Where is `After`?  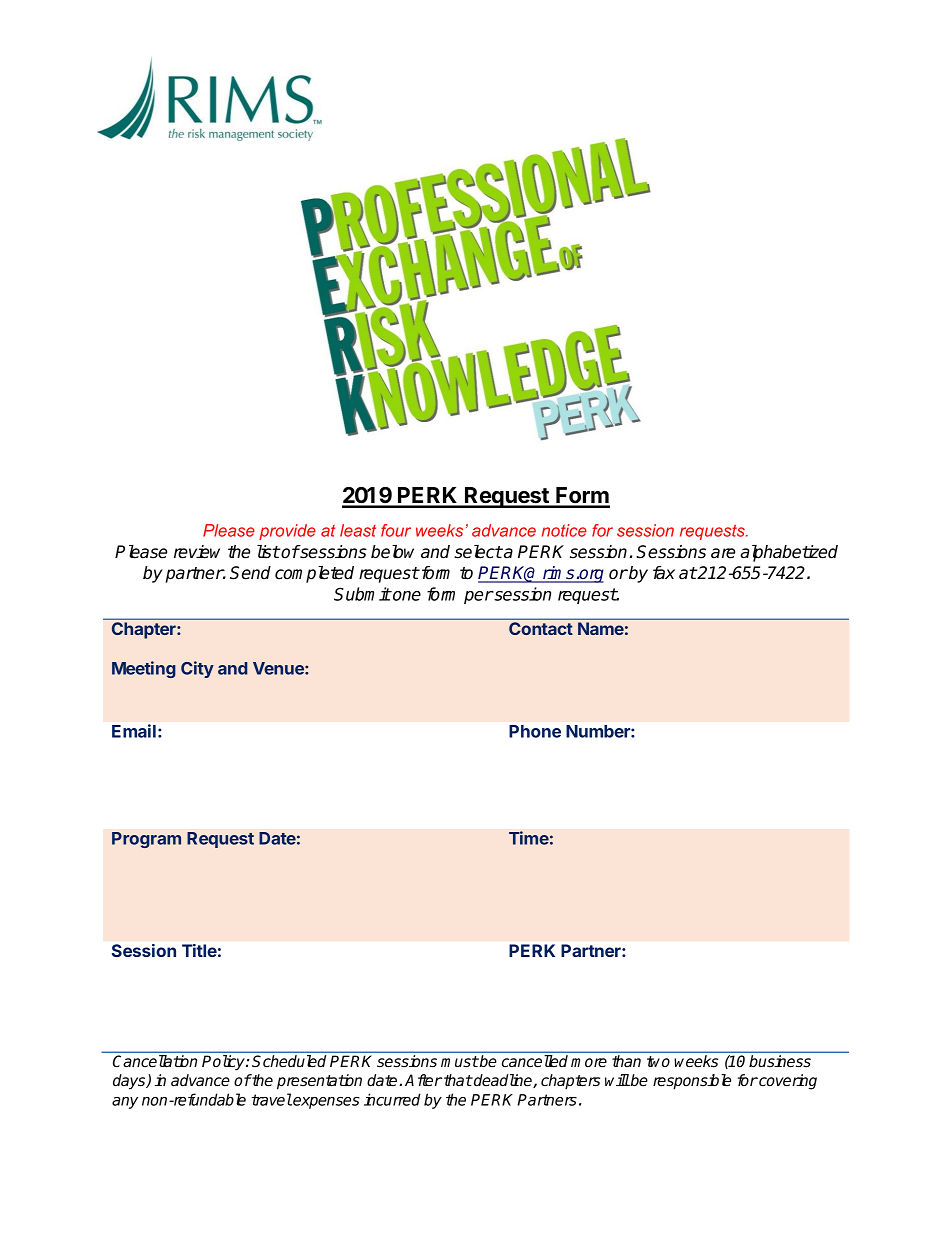
After is located at coordinates (424, 1080).
